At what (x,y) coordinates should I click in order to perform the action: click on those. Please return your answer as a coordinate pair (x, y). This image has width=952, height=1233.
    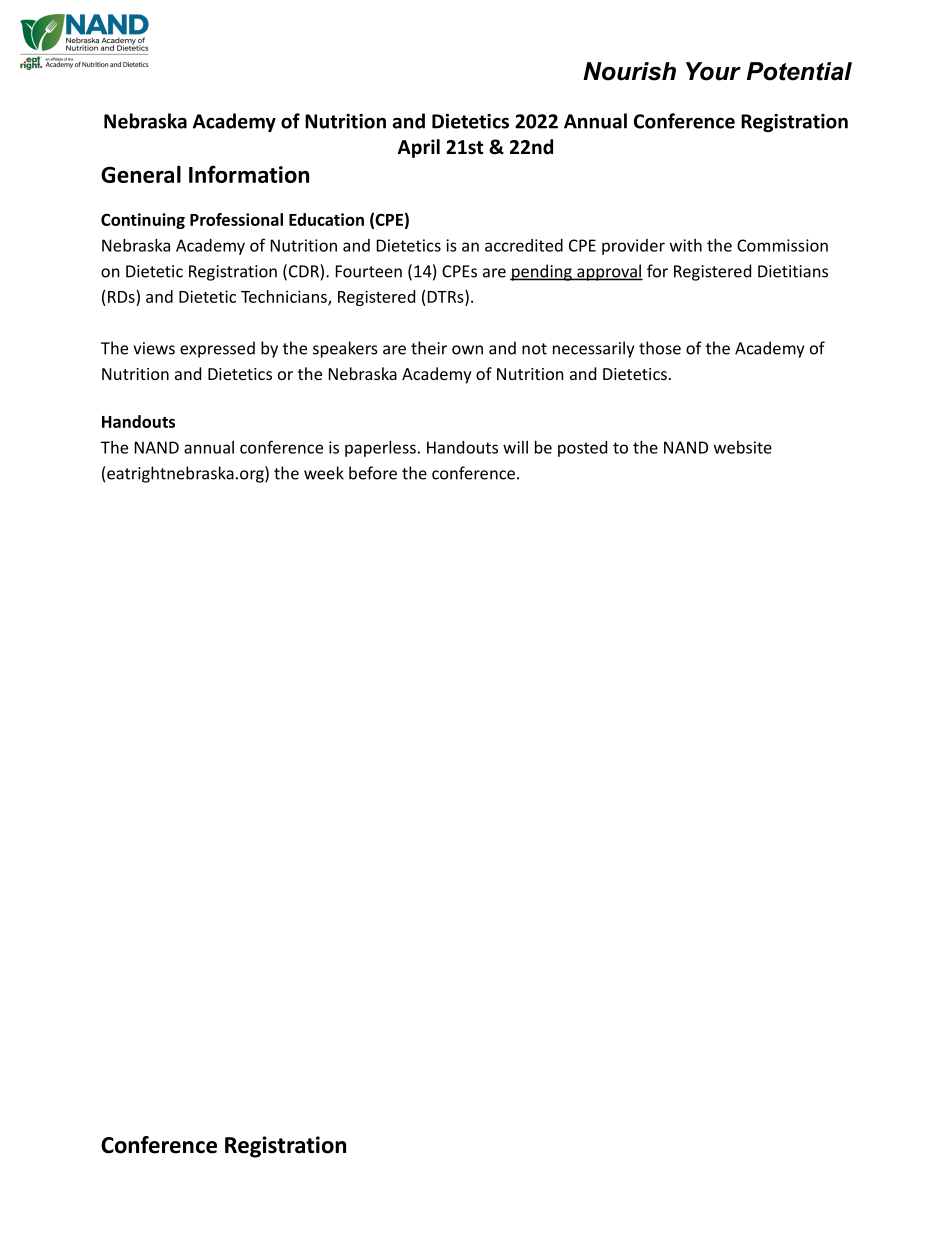
    Looking at the image, I should click on (660, 348).
